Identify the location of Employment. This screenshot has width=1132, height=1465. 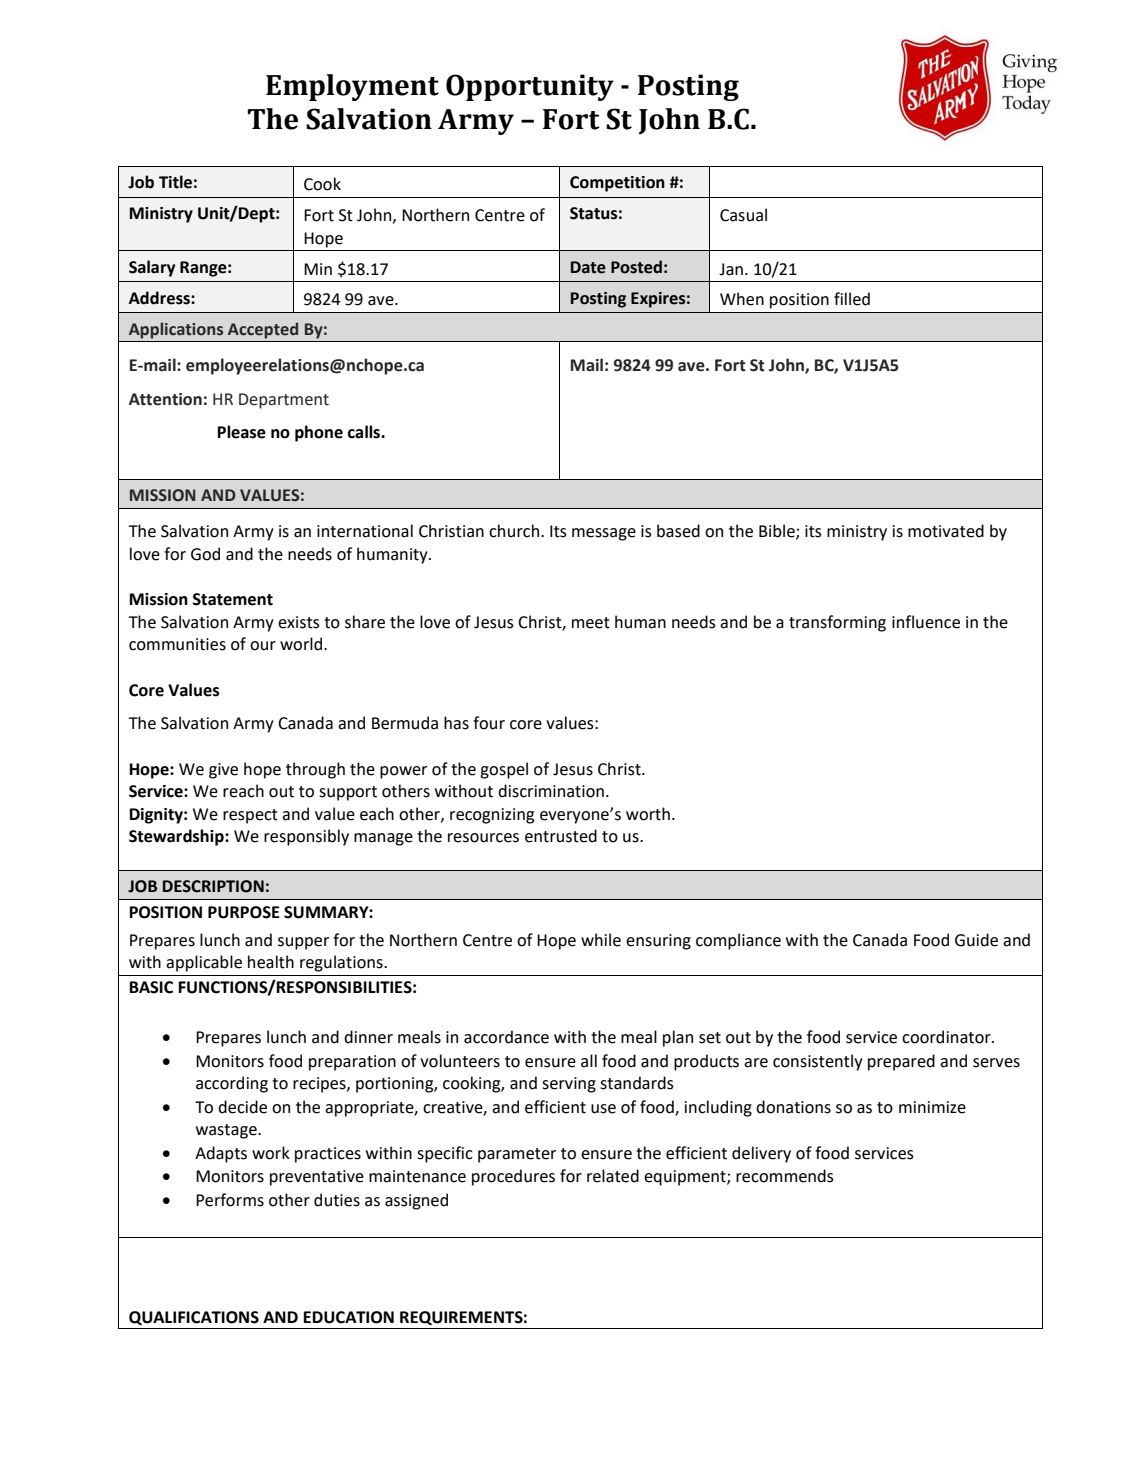
(352, 87).
